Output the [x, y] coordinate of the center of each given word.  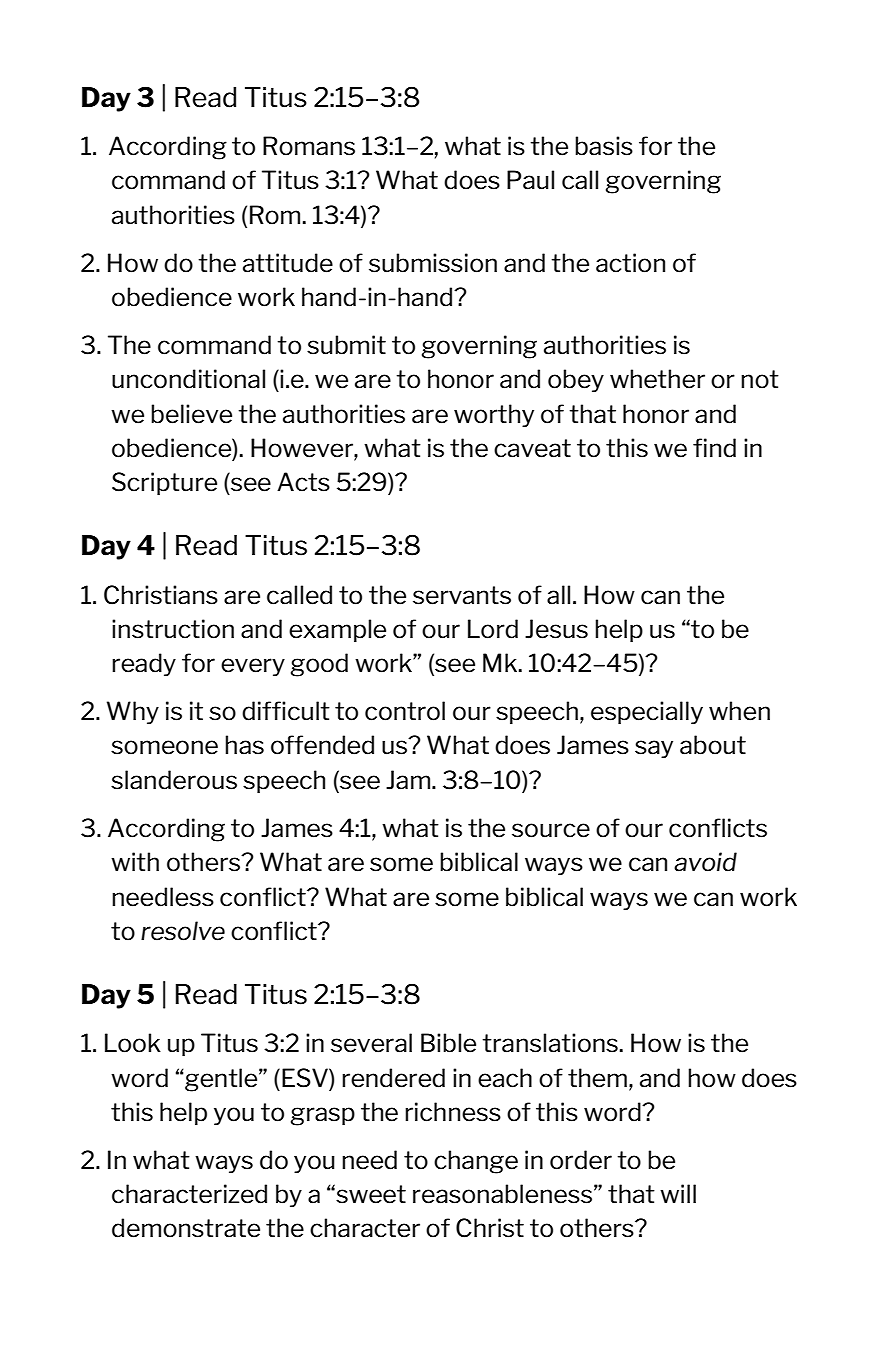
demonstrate [186, 1228]
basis [604, 146]
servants [462, 595]
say [654, 749]
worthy [494, 415]
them [597, 1078]
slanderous [174, 780]
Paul [530, 180]
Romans [309, 146]
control [405, 711]
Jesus [556, 629]
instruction [173, 629]
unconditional [188, 379]
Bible [448, 1043]
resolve [183, 931]
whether [657, 379]
